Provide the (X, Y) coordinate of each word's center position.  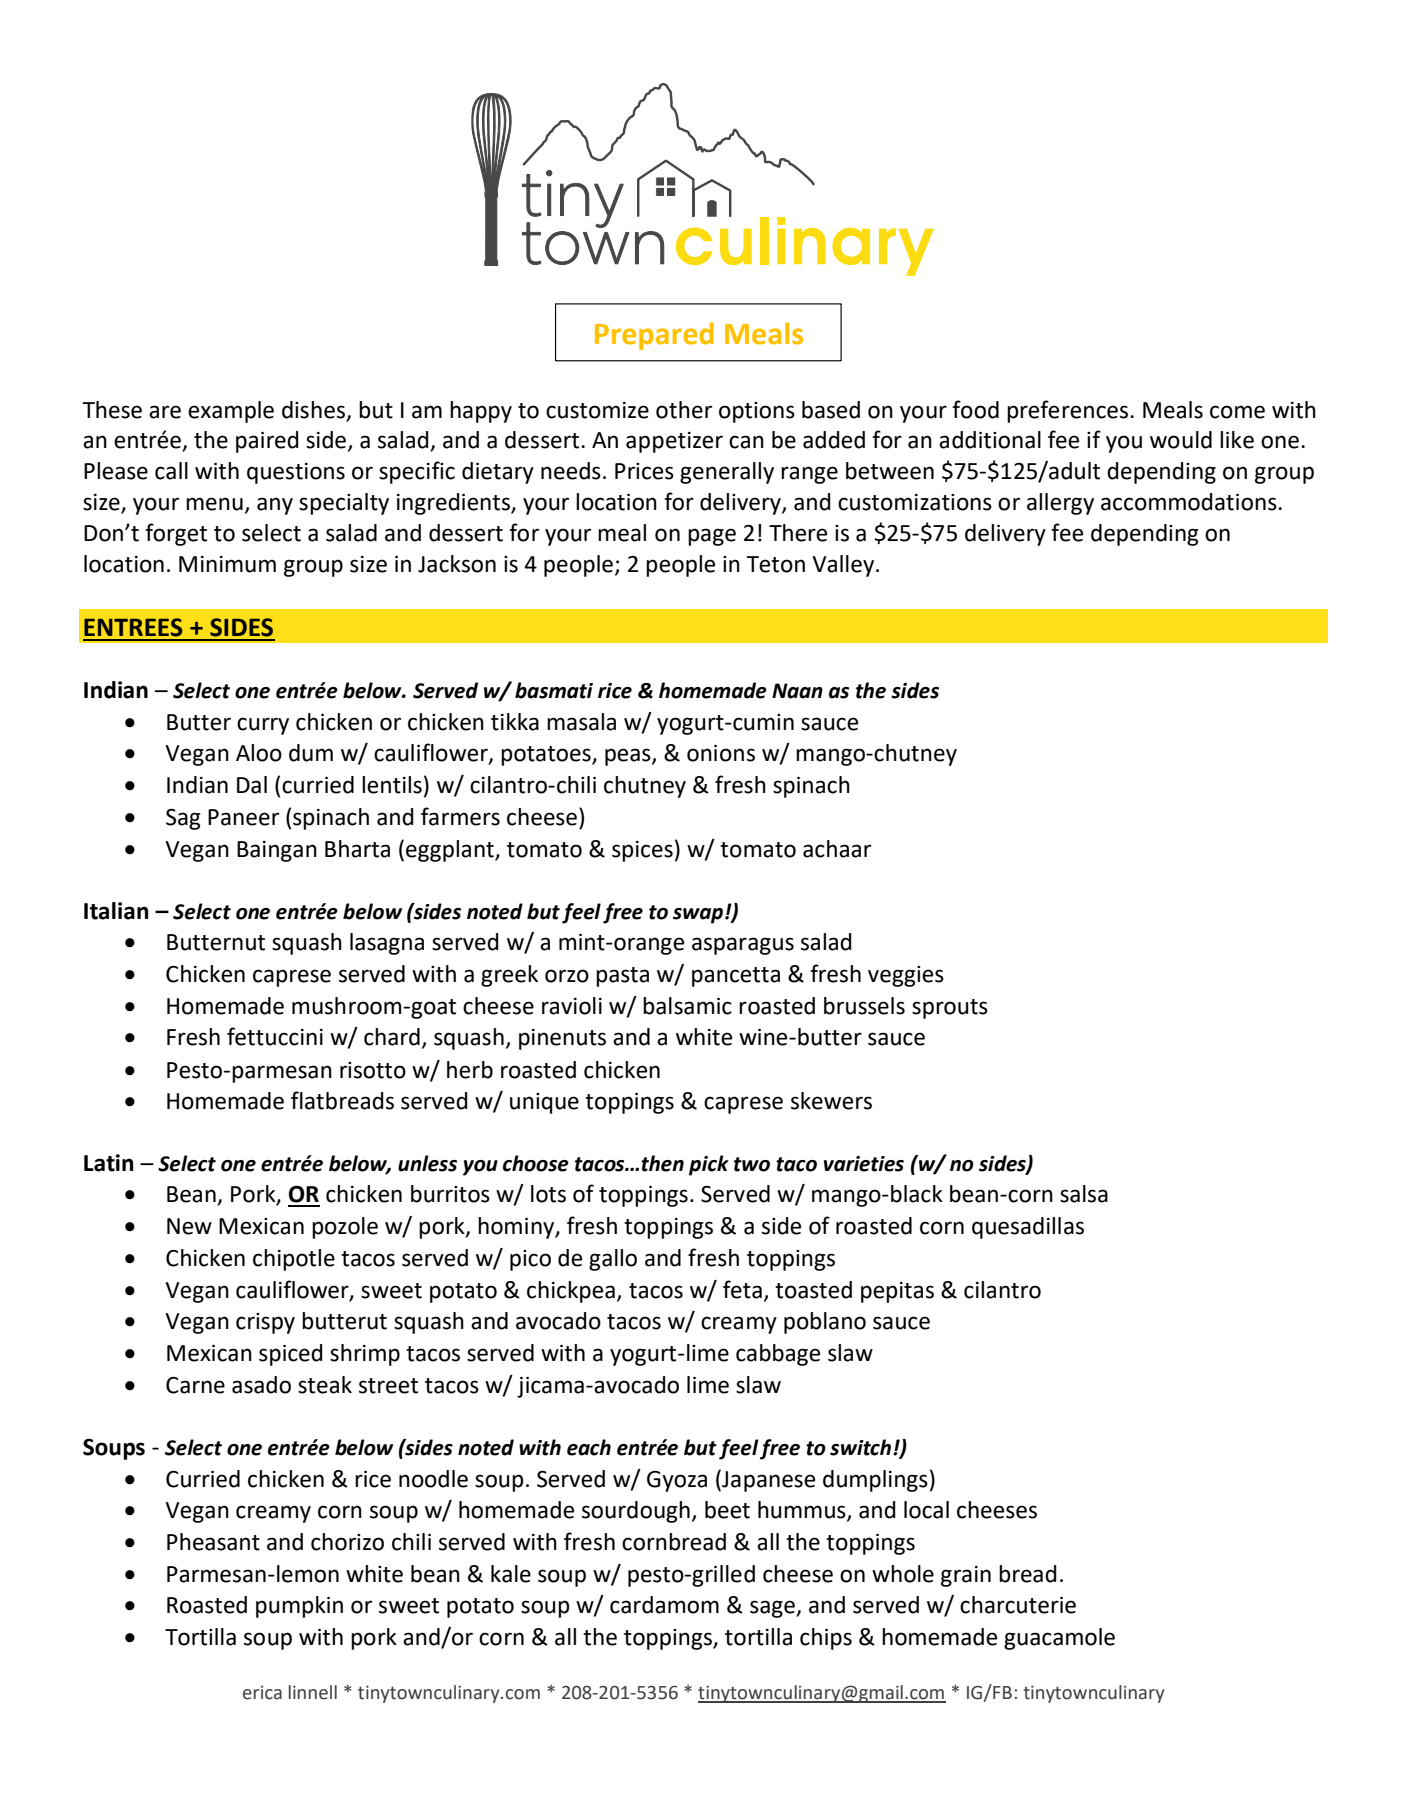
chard (392, 1037)
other (684, 410)
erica (262, 1693)
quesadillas (1028, 1228)
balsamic (687, 1006)
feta (742, 1289)
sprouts (950, 1009)
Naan (797, 691)
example (231, 412)
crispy (265, 1323)
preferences (1069, 411)
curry (263, 726)
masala (581, 722)
